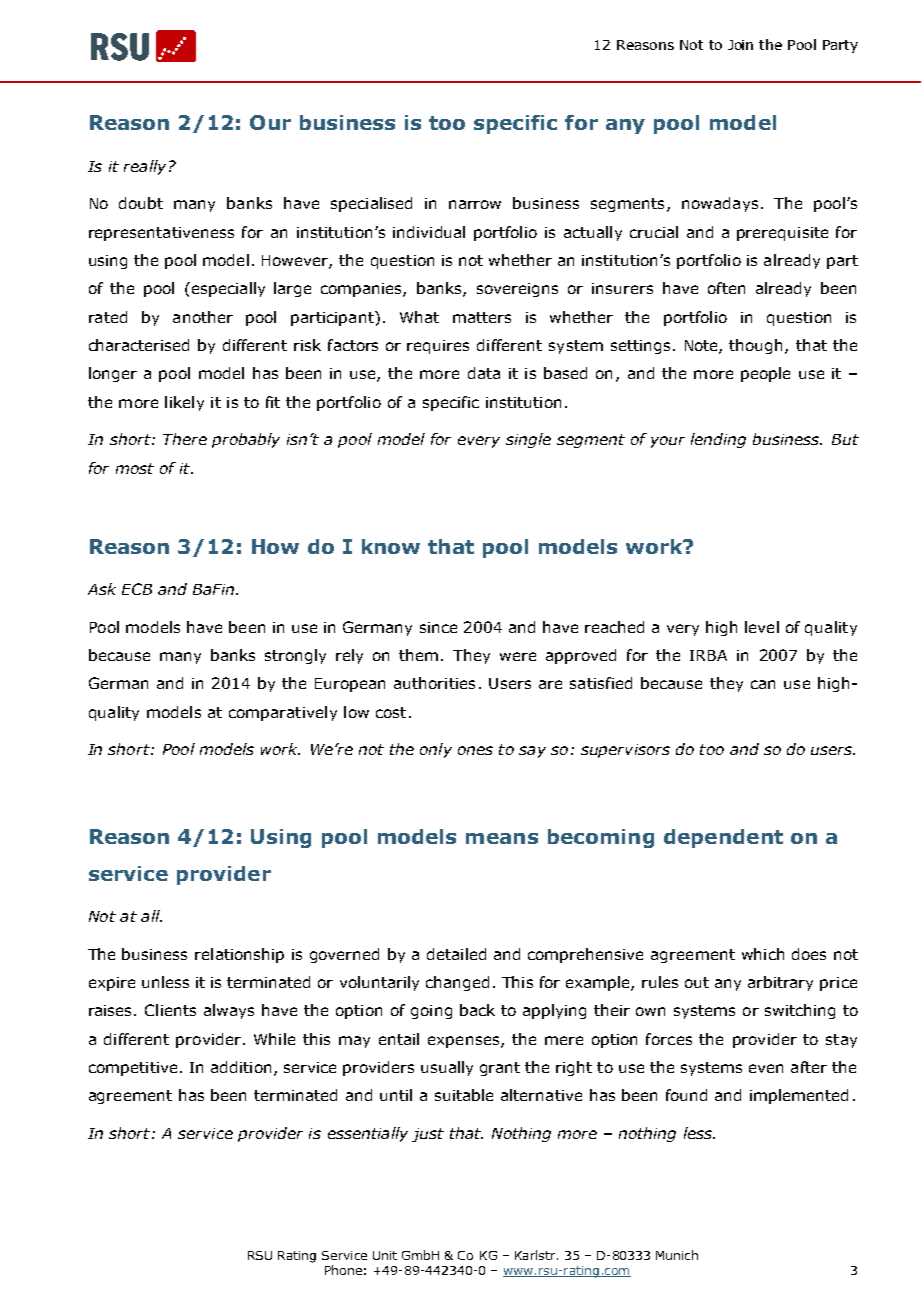 The image size is (924, 1308). What do you see at coordinates (145, 167) in the screenshot?
I see `really` at bounding box center [145, 167].
